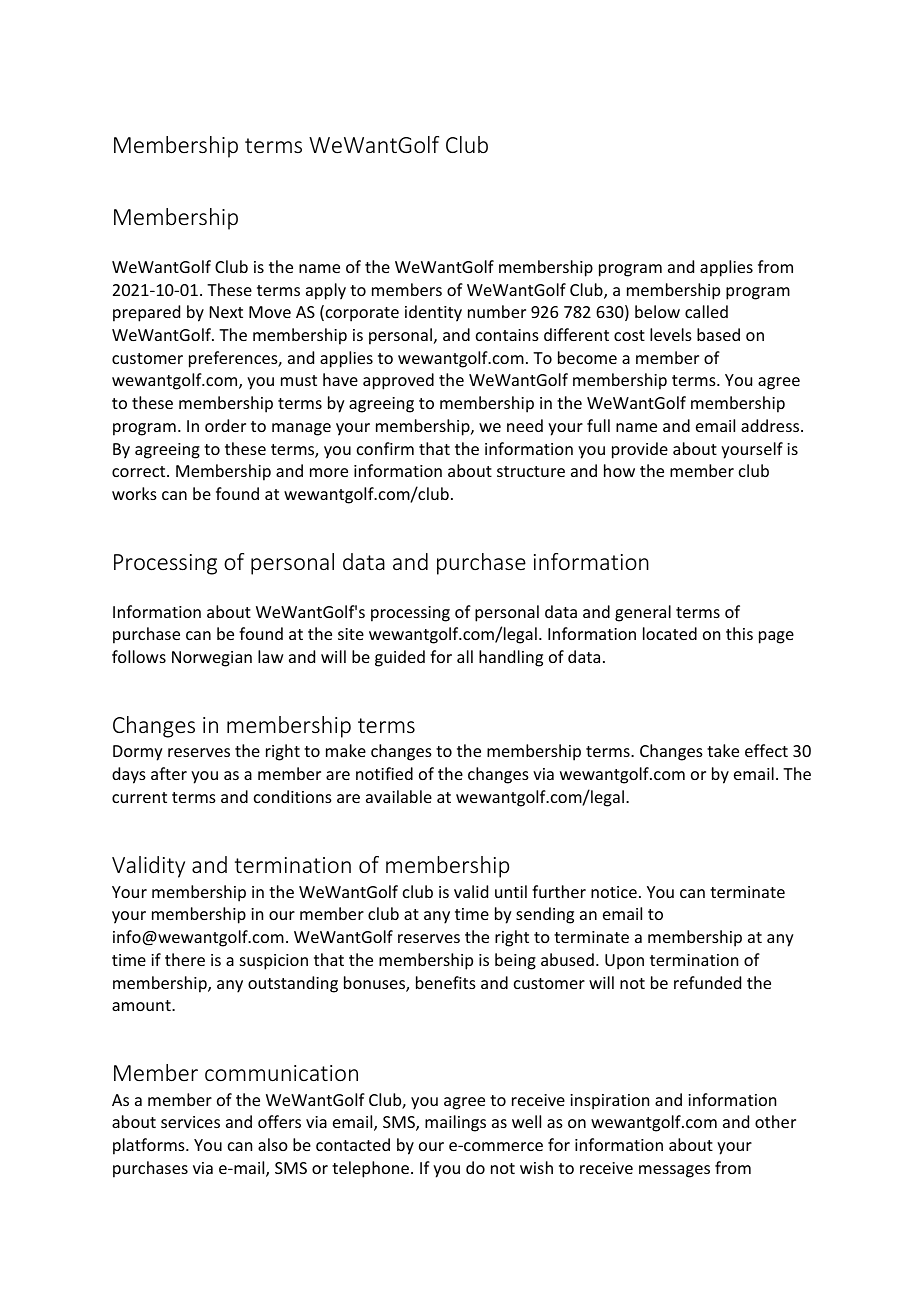 The width and height of the document is (924, 1308). What do you see at coordinates (384, 773) in the document?
I see `notified` at bounding box center [384, 773].
